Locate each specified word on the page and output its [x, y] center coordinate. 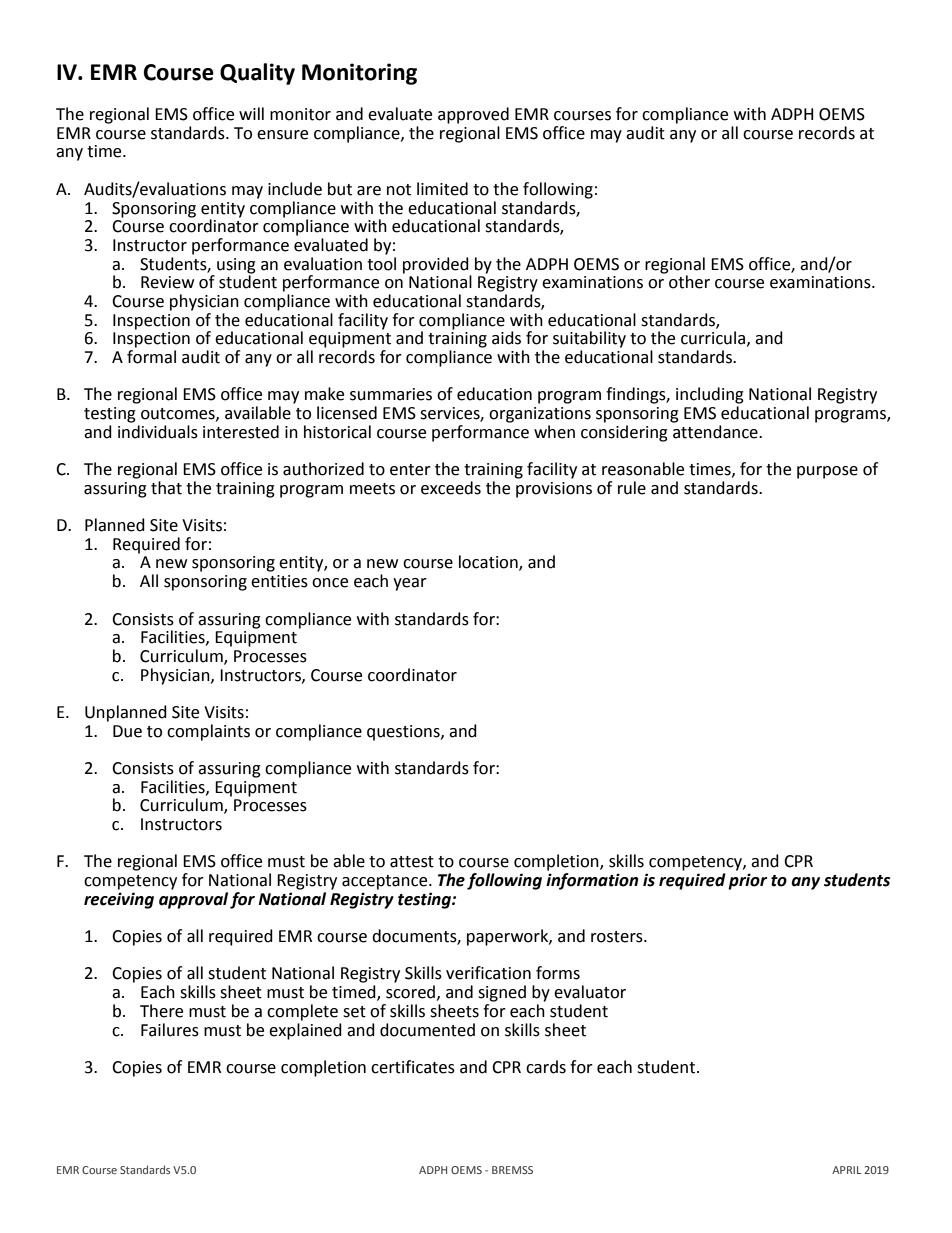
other [689, 282]
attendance [716, 432]
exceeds [451, 488]
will [251, 113]
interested [241, 432]
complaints [208, 732]
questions [404, 733]
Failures [170, 1030]
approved [473, 115]
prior [747, 881]
